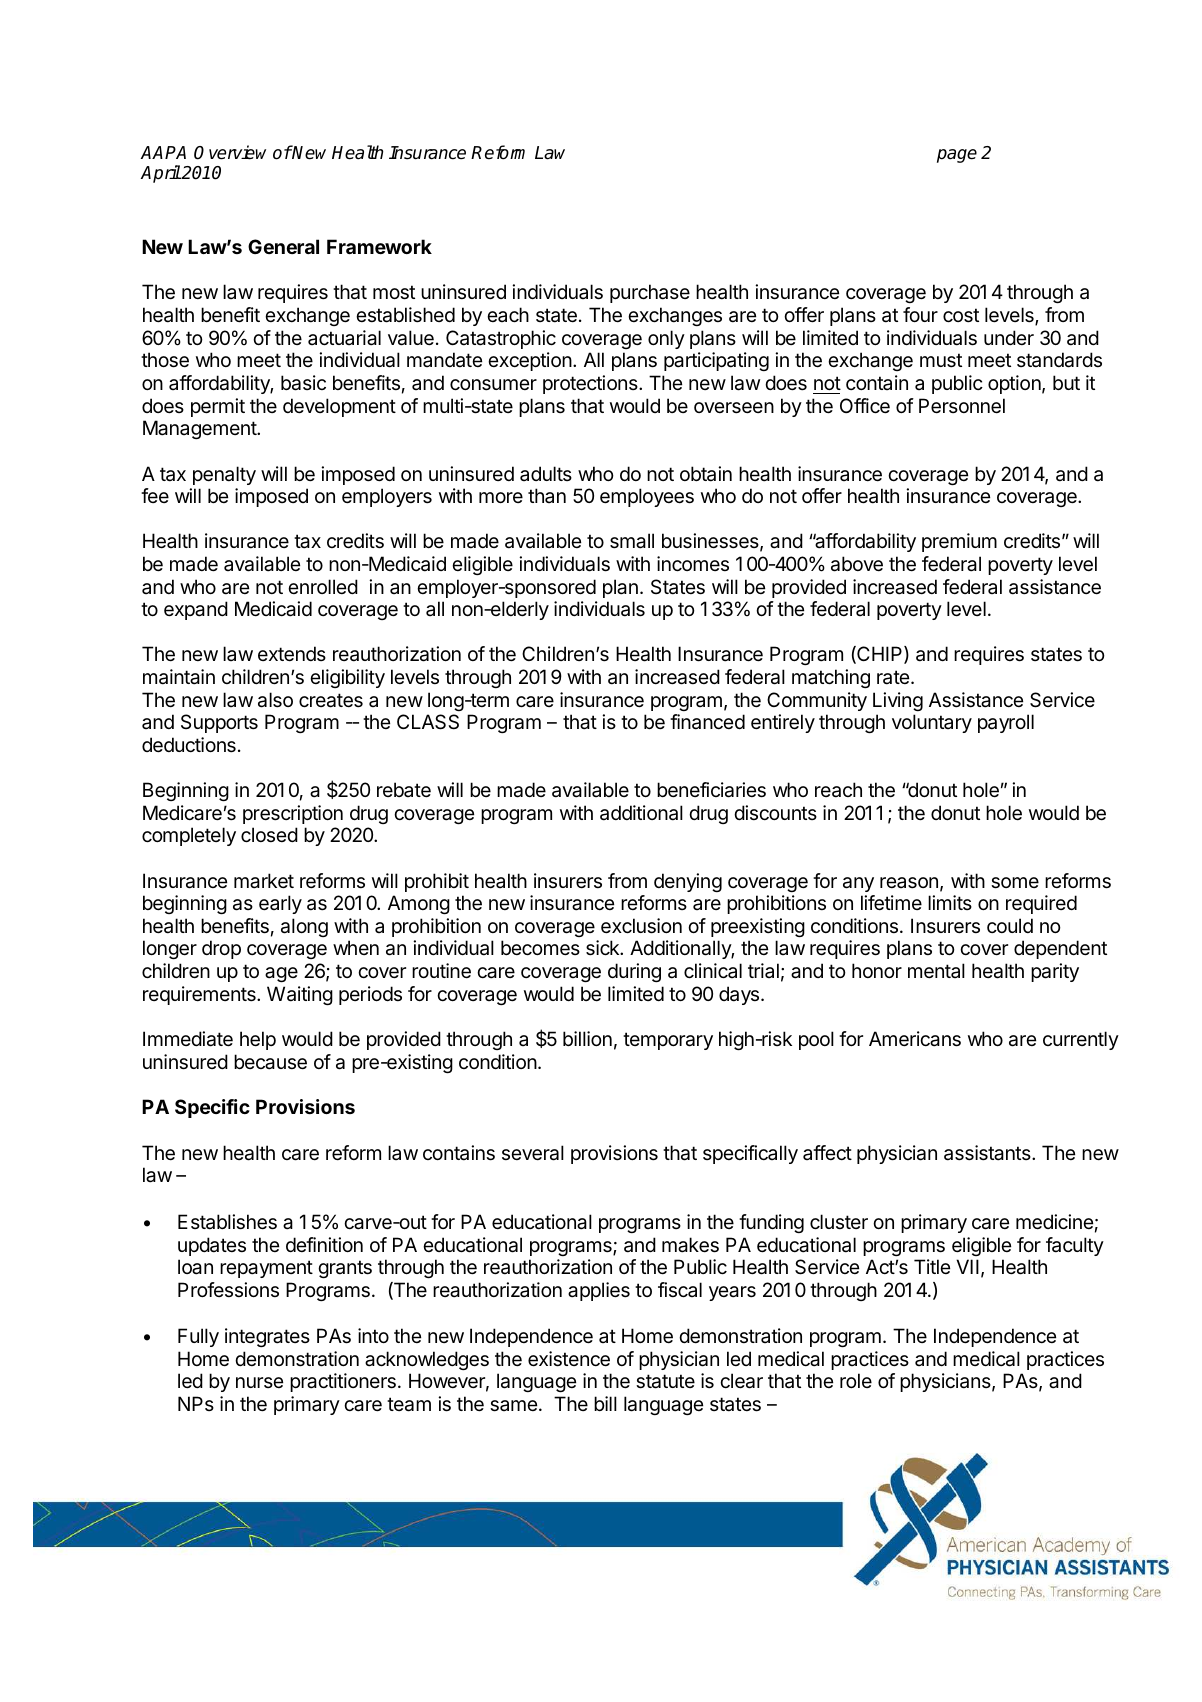  I want to click on page, so click(957, 156).
